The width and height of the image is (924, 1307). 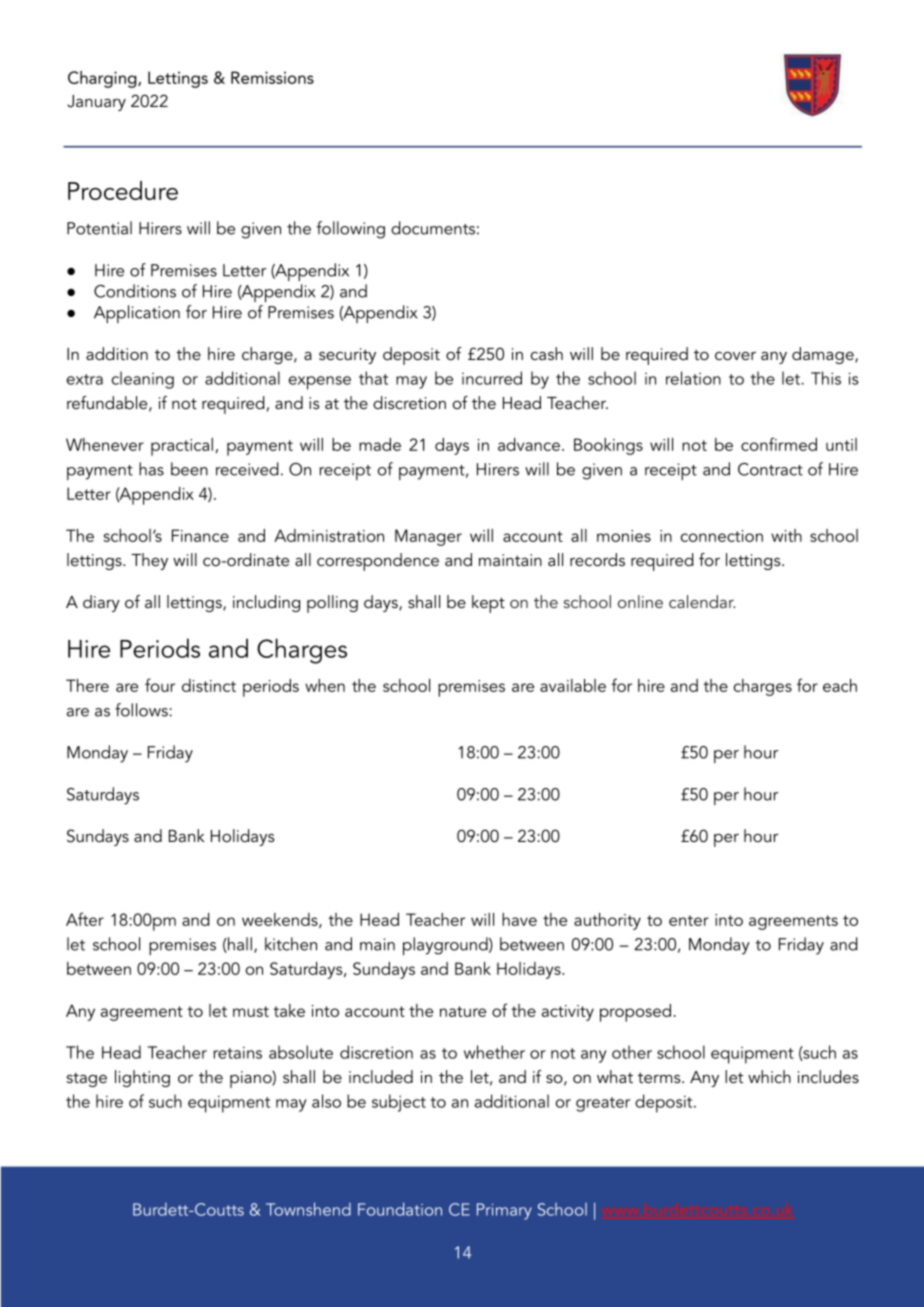 What do you see at coordinates (96, 103) in the image?
I see `January` at bounding box center [96, 103].
